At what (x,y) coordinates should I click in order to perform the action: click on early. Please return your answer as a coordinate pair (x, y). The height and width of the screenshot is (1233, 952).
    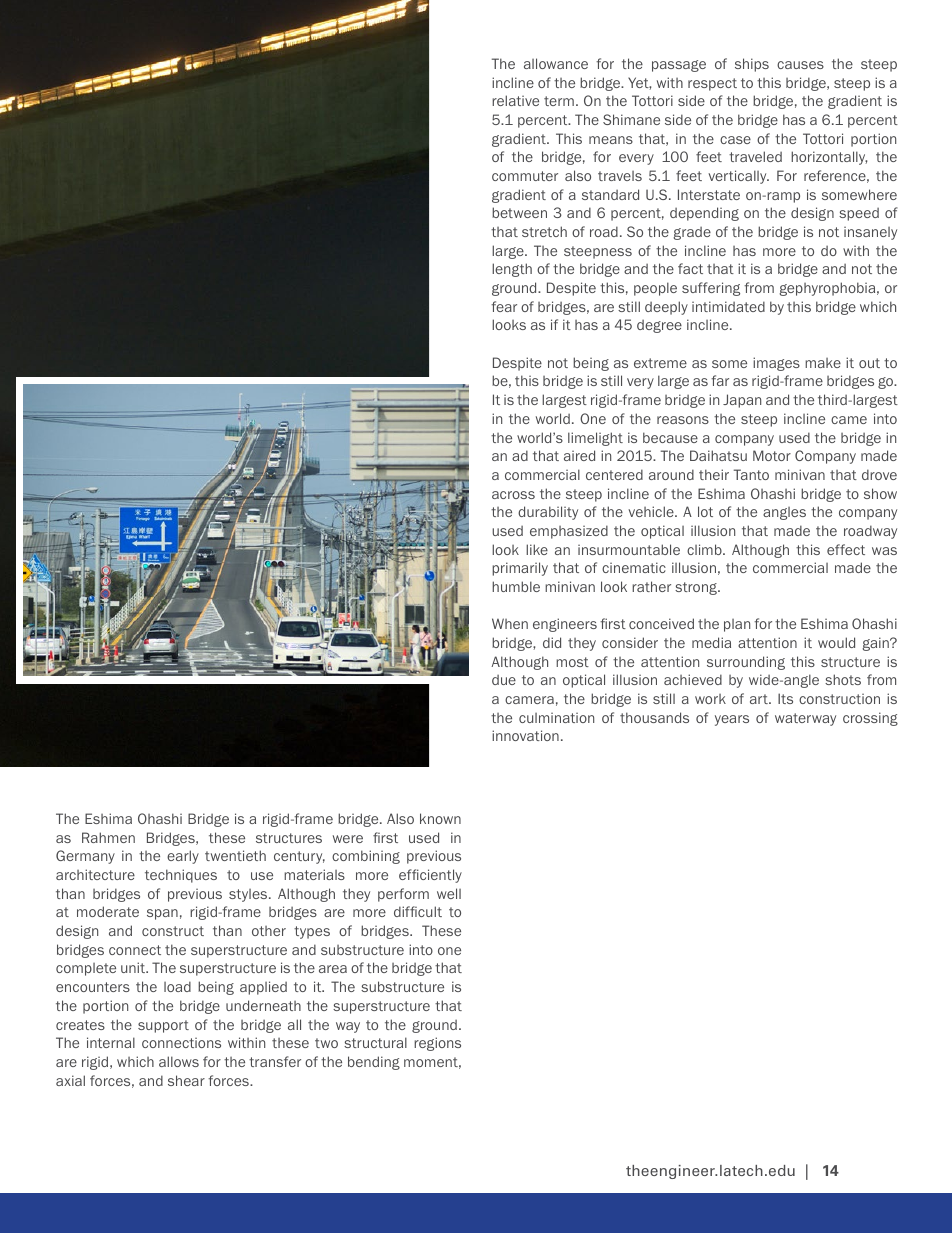
    Looking at the image, I should click on (183, 857).
